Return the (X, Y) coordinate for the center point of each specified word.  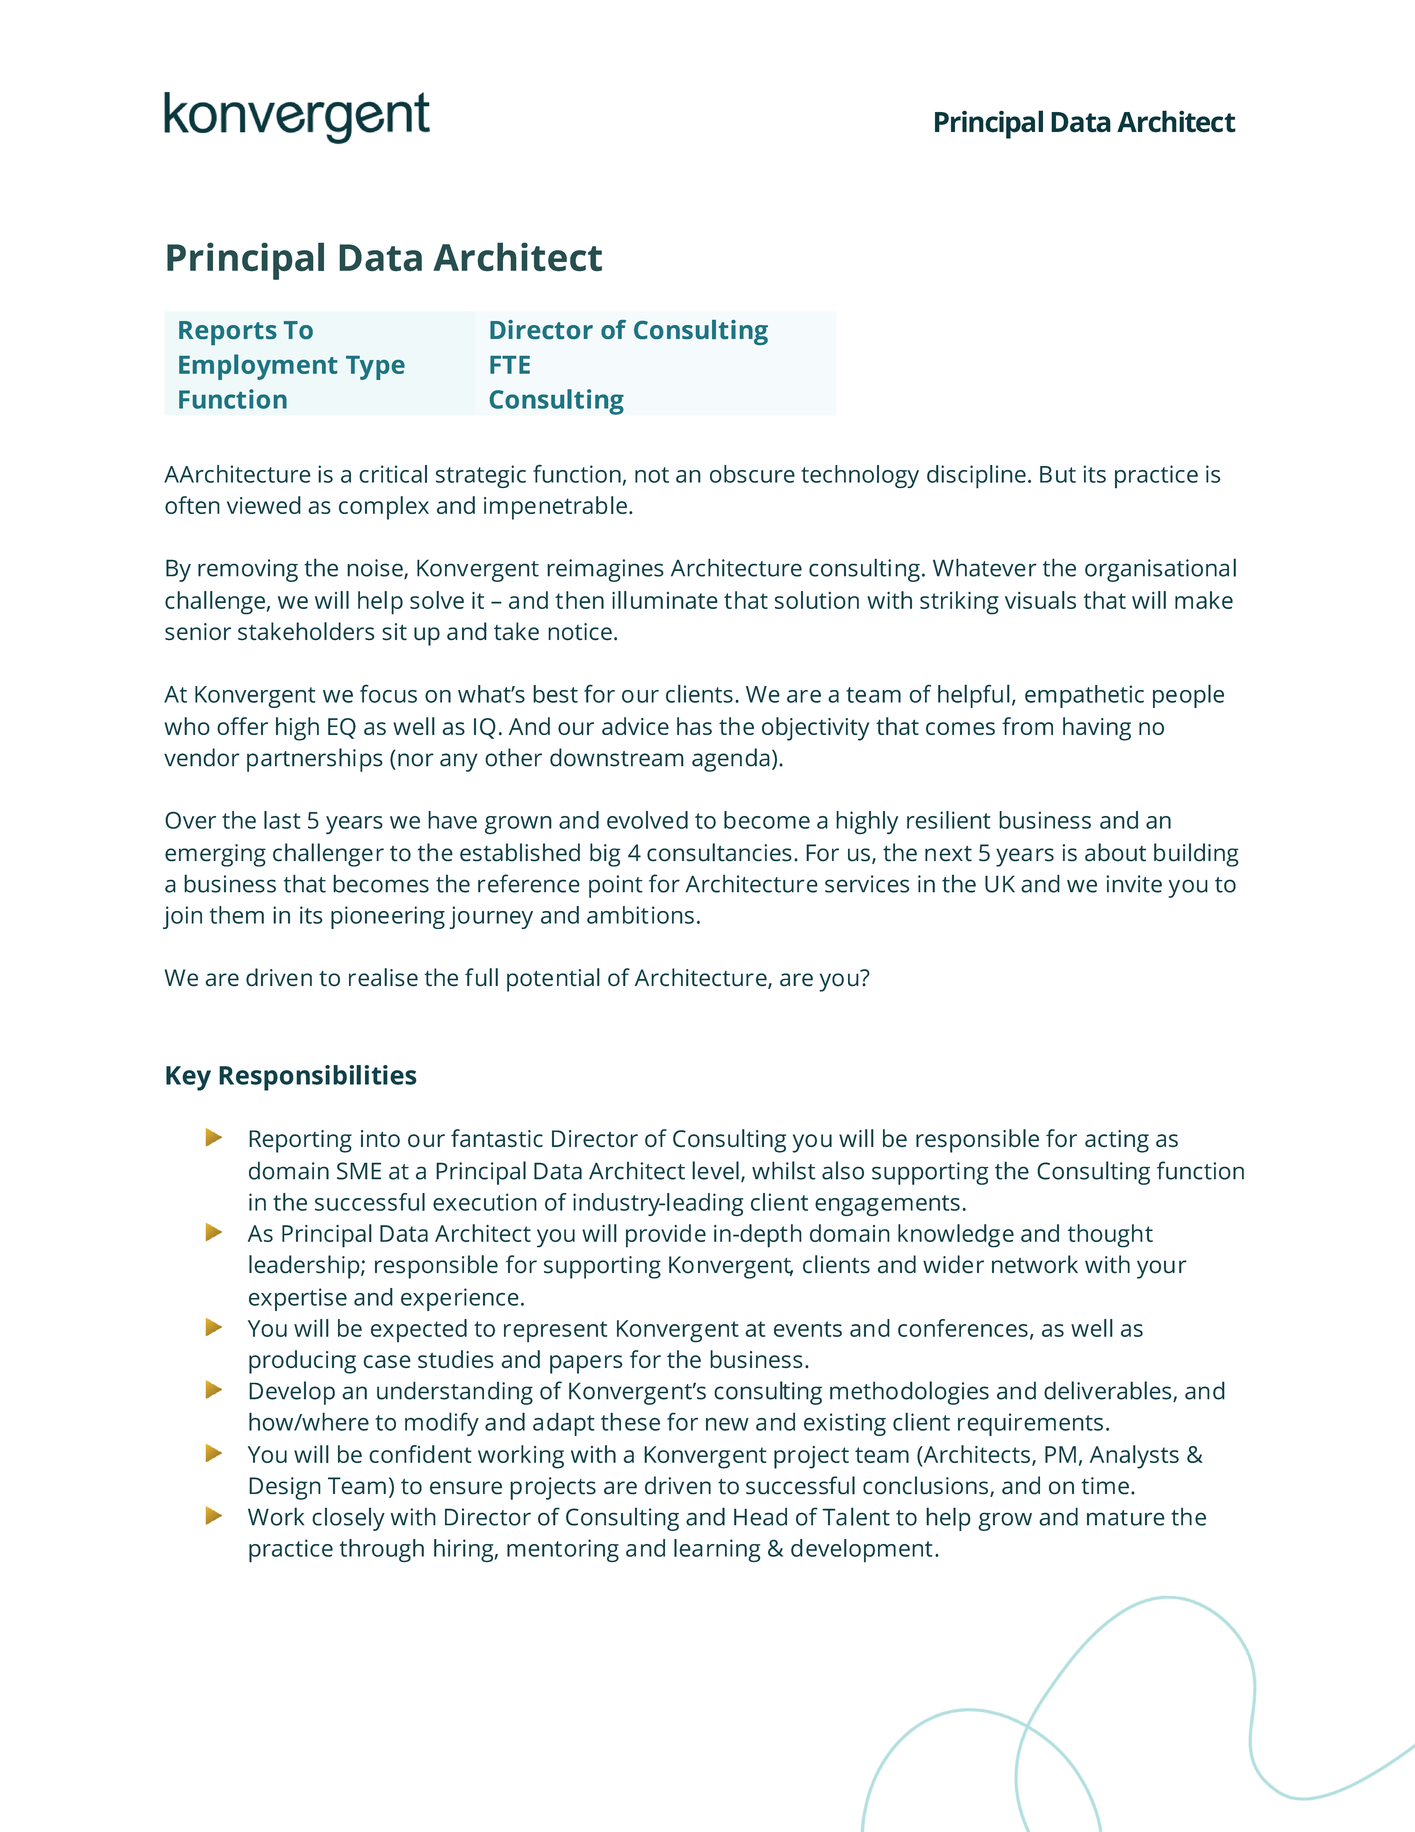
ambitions (640, 915)
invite (1134, 884)
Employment (258, 367)
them (237, 915)
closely (348, 1519)
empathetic (1084, 696)
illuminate (665, 600)
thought (1110, 1236)
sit (394, 632)
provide (666, 1236)
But (1058, 474)
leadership (305, 1267)
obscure (752, 474)
